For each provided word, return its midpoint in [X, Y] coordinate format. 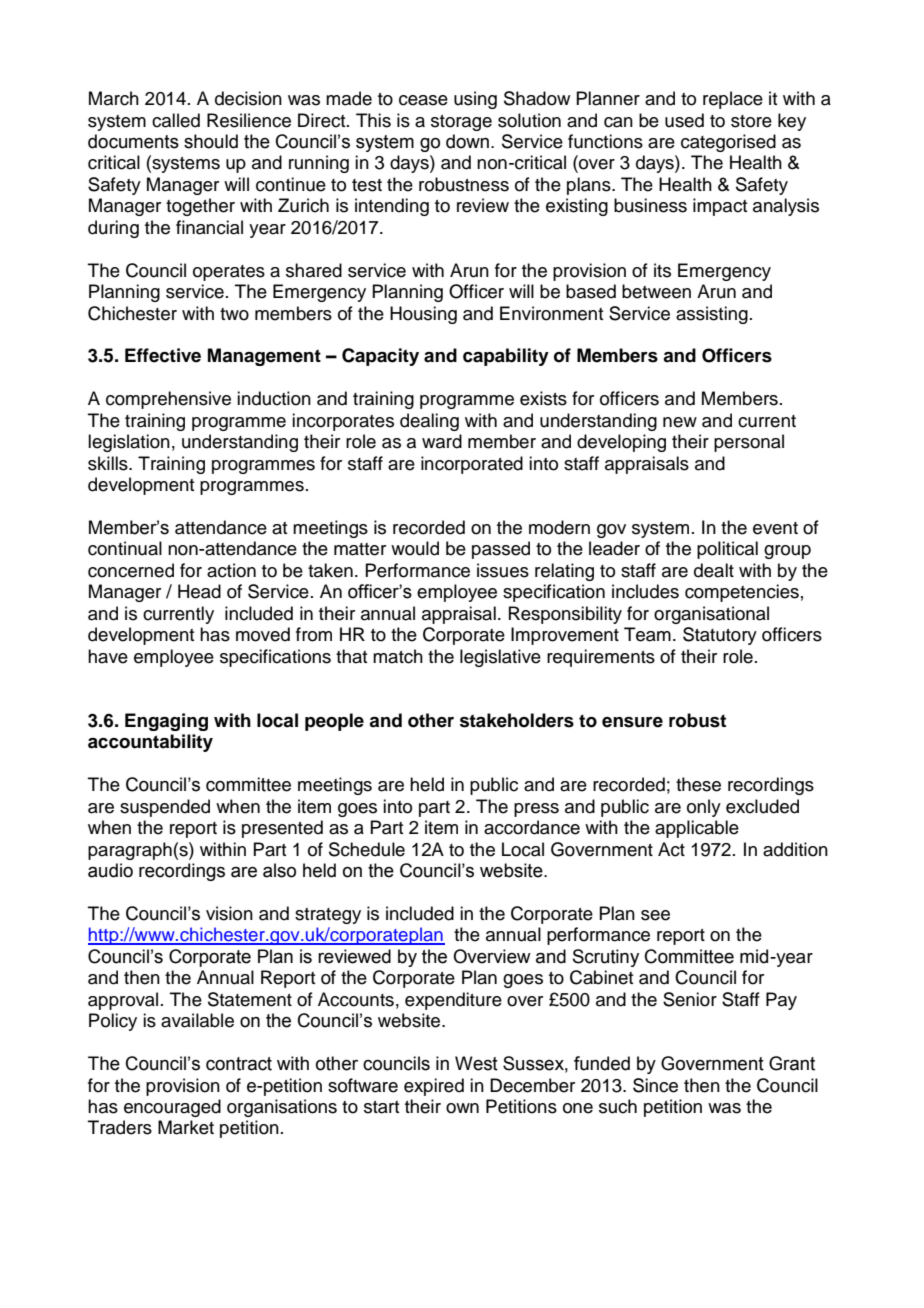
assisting [712, 315]
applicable [697, 829]
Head [199, 591]
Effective [163, 355]
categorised [728, 143]
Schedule [367, 849]
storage [461, 123]
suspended [165, 808]
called [176, 120]
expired [434, 1087]
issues [503, 570]
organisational [711, 615]
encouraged [172, 1108]
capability [506, 357]
